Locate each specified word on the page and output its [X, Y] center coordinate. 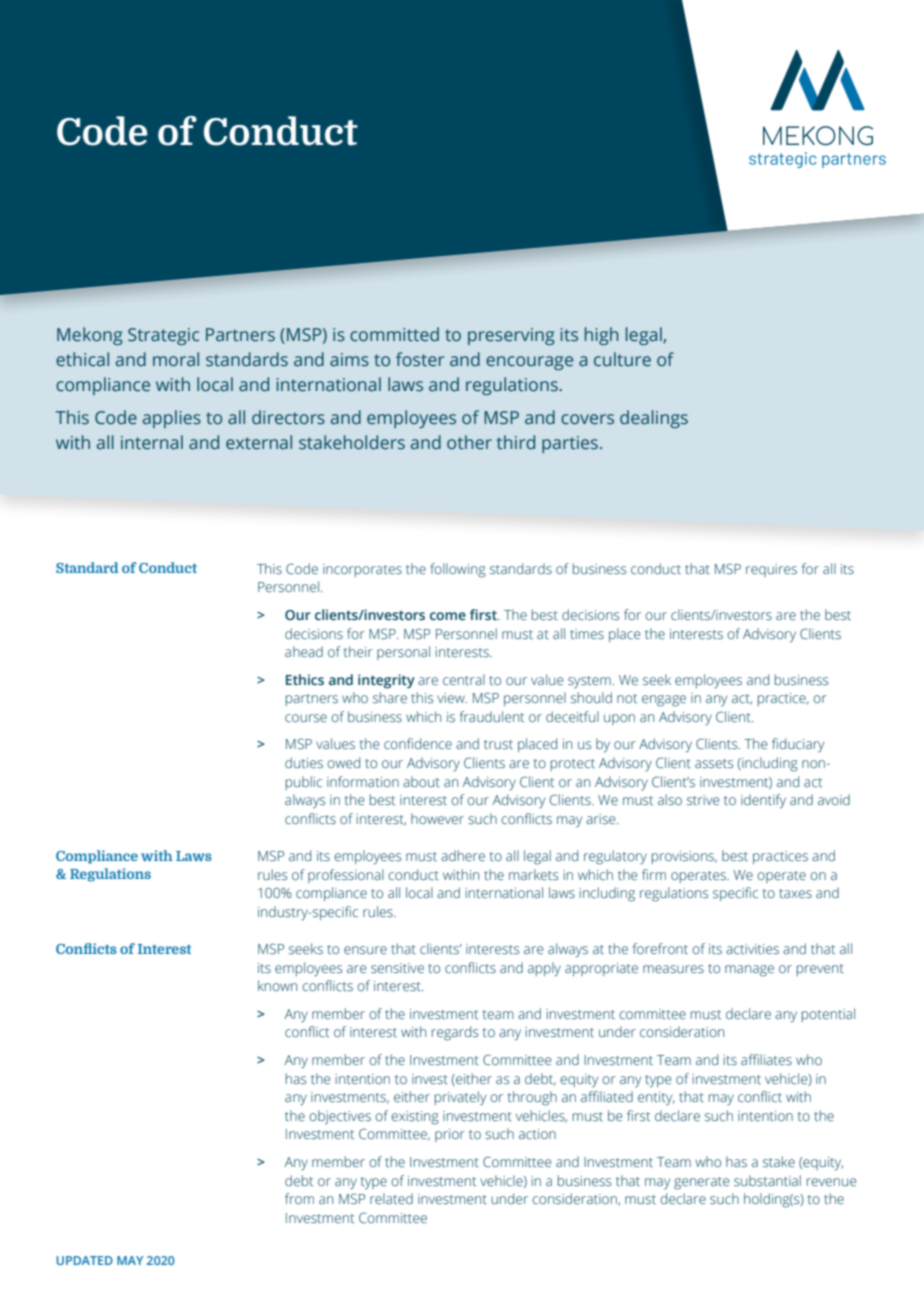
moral [176, 359]
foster [420, 359]
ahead [304, 651]
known [277, 985]
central [464, 679]
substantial [767, 1180]
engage [664, 701]
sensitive [397, 968]
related [391, 1198]
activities [752, 949]
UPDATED [84, 1260]
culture [622, 359]
